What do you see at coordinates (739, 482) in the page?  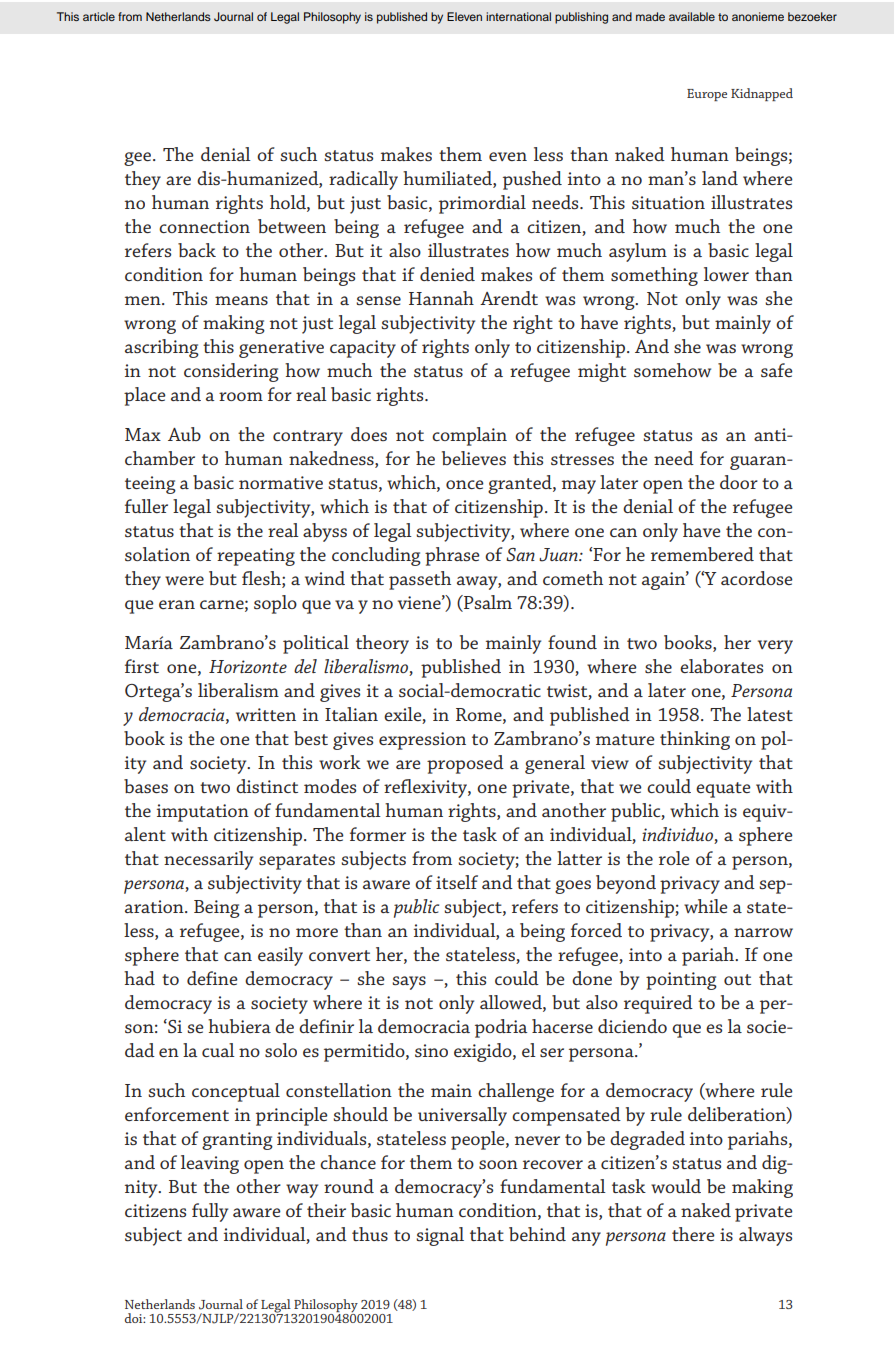 I see `door` at bounding box center [739, 482].
